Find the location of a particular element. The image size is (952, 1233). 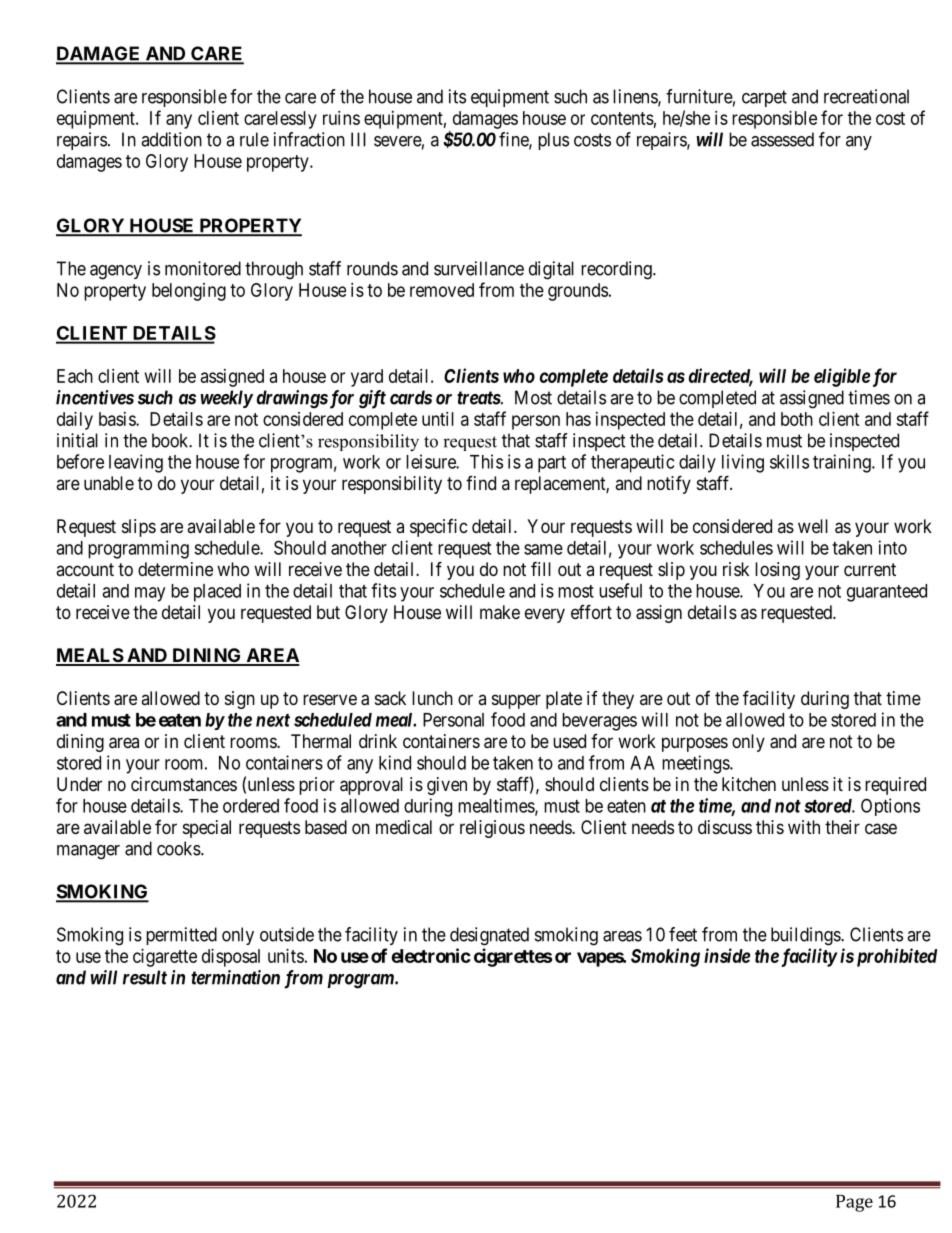

electronic is located at coordinates (431, 955).
